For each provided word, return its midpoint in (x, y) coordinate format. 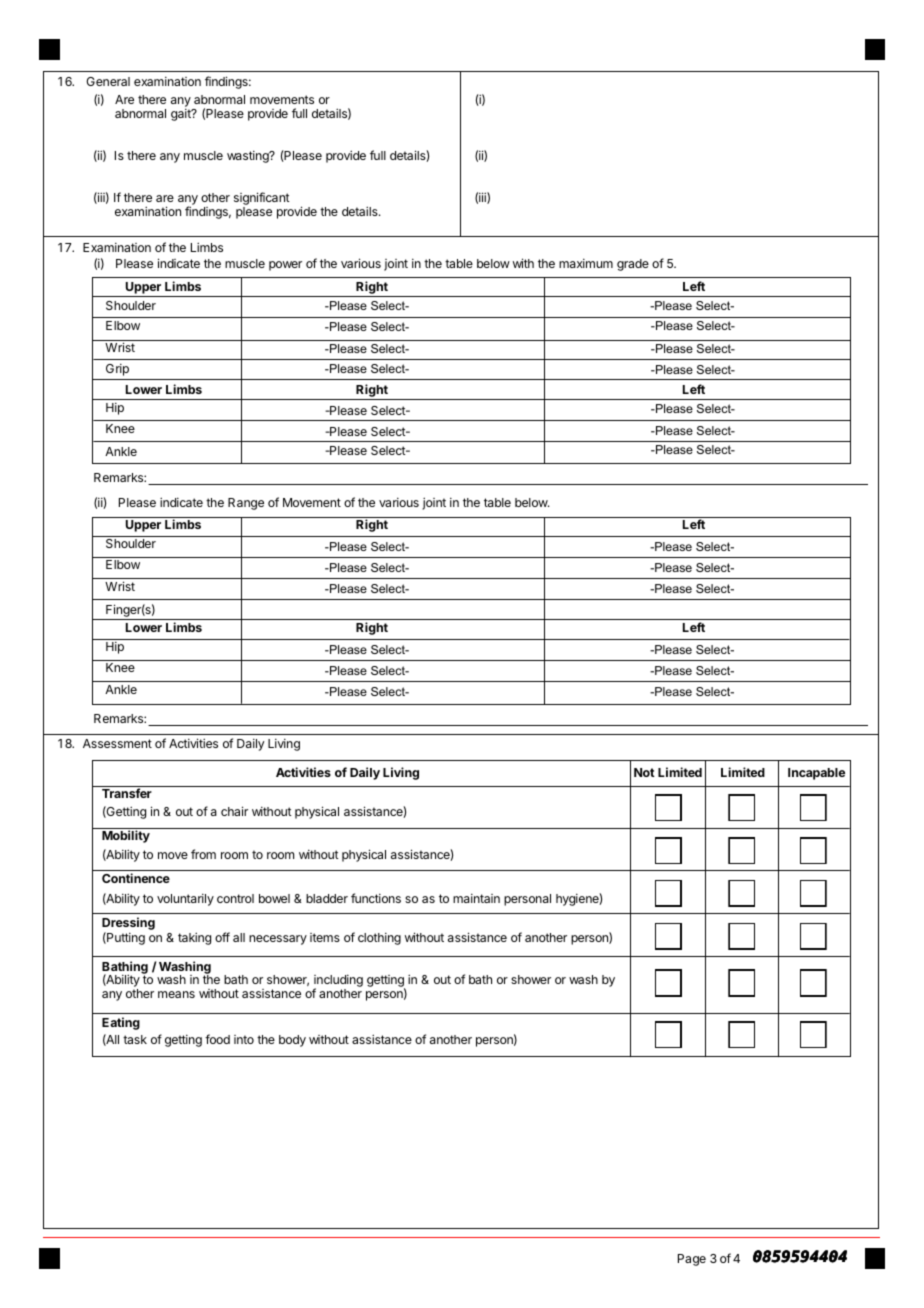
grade (633, 265)
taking (194, 938)
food (217, 1039)
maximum (586, 263)
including (338, 982)
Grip (117, 370)
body (292, 1041)
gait (182, 115)
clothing (379, 939)
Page (692, 1260)
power (285, 266)
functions (376, 898)
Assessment (117, 743)
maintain (476, 898)
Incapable (816, 774)
